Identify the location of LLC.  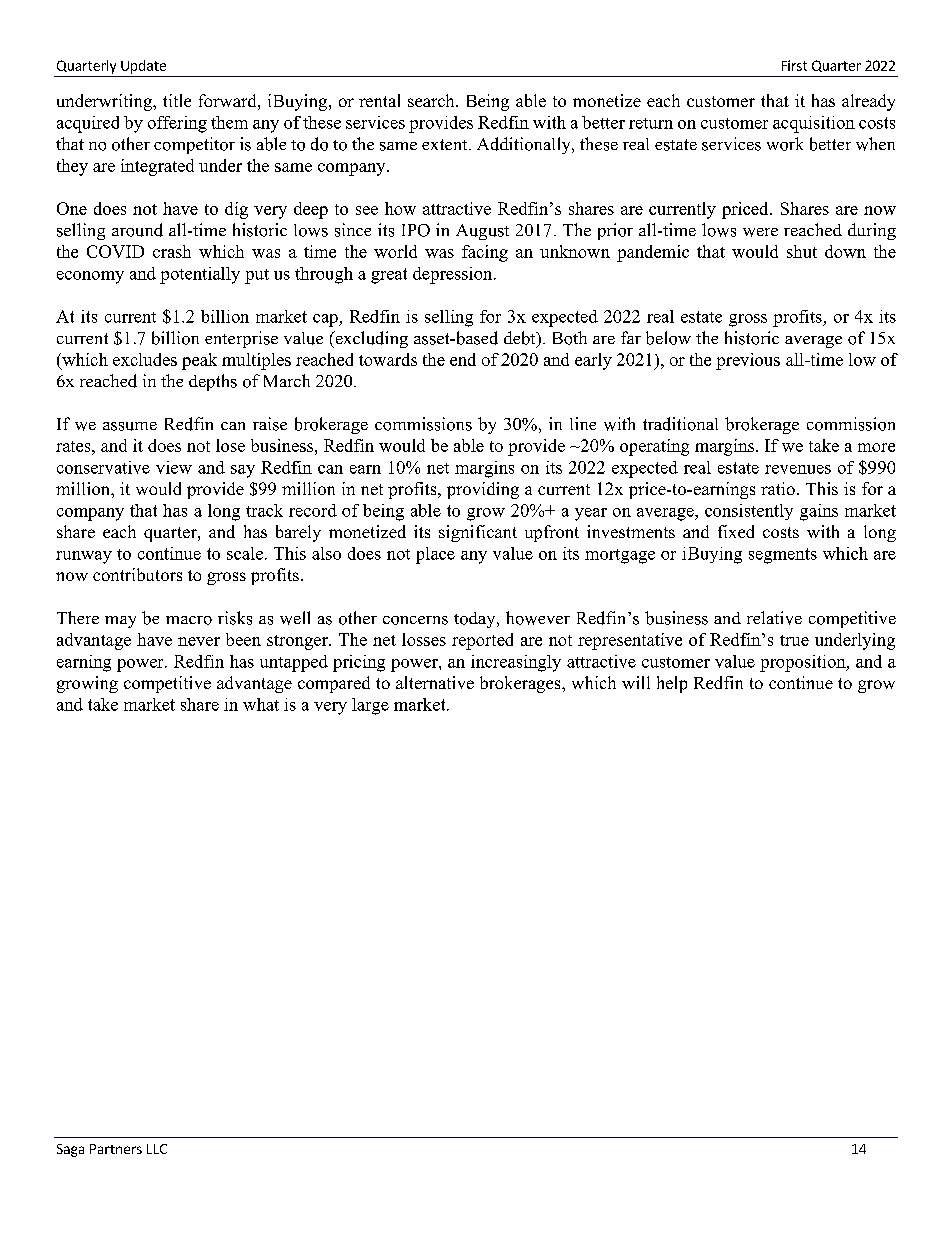
(157, 1149).
